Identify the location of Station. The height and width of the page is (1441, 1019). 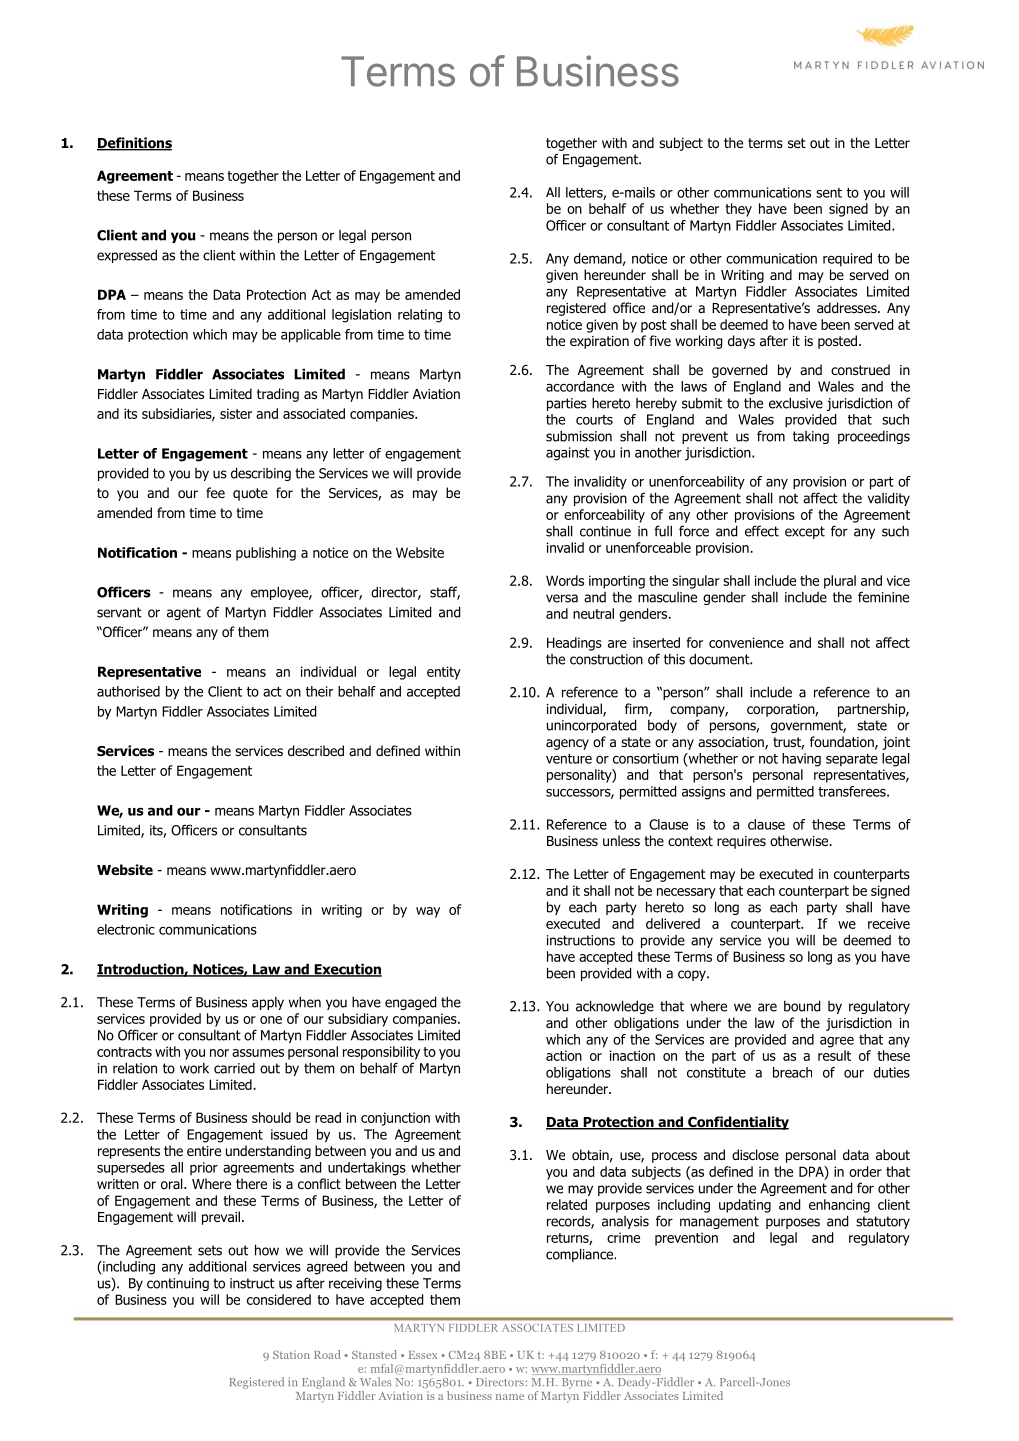
(291, 1354).
